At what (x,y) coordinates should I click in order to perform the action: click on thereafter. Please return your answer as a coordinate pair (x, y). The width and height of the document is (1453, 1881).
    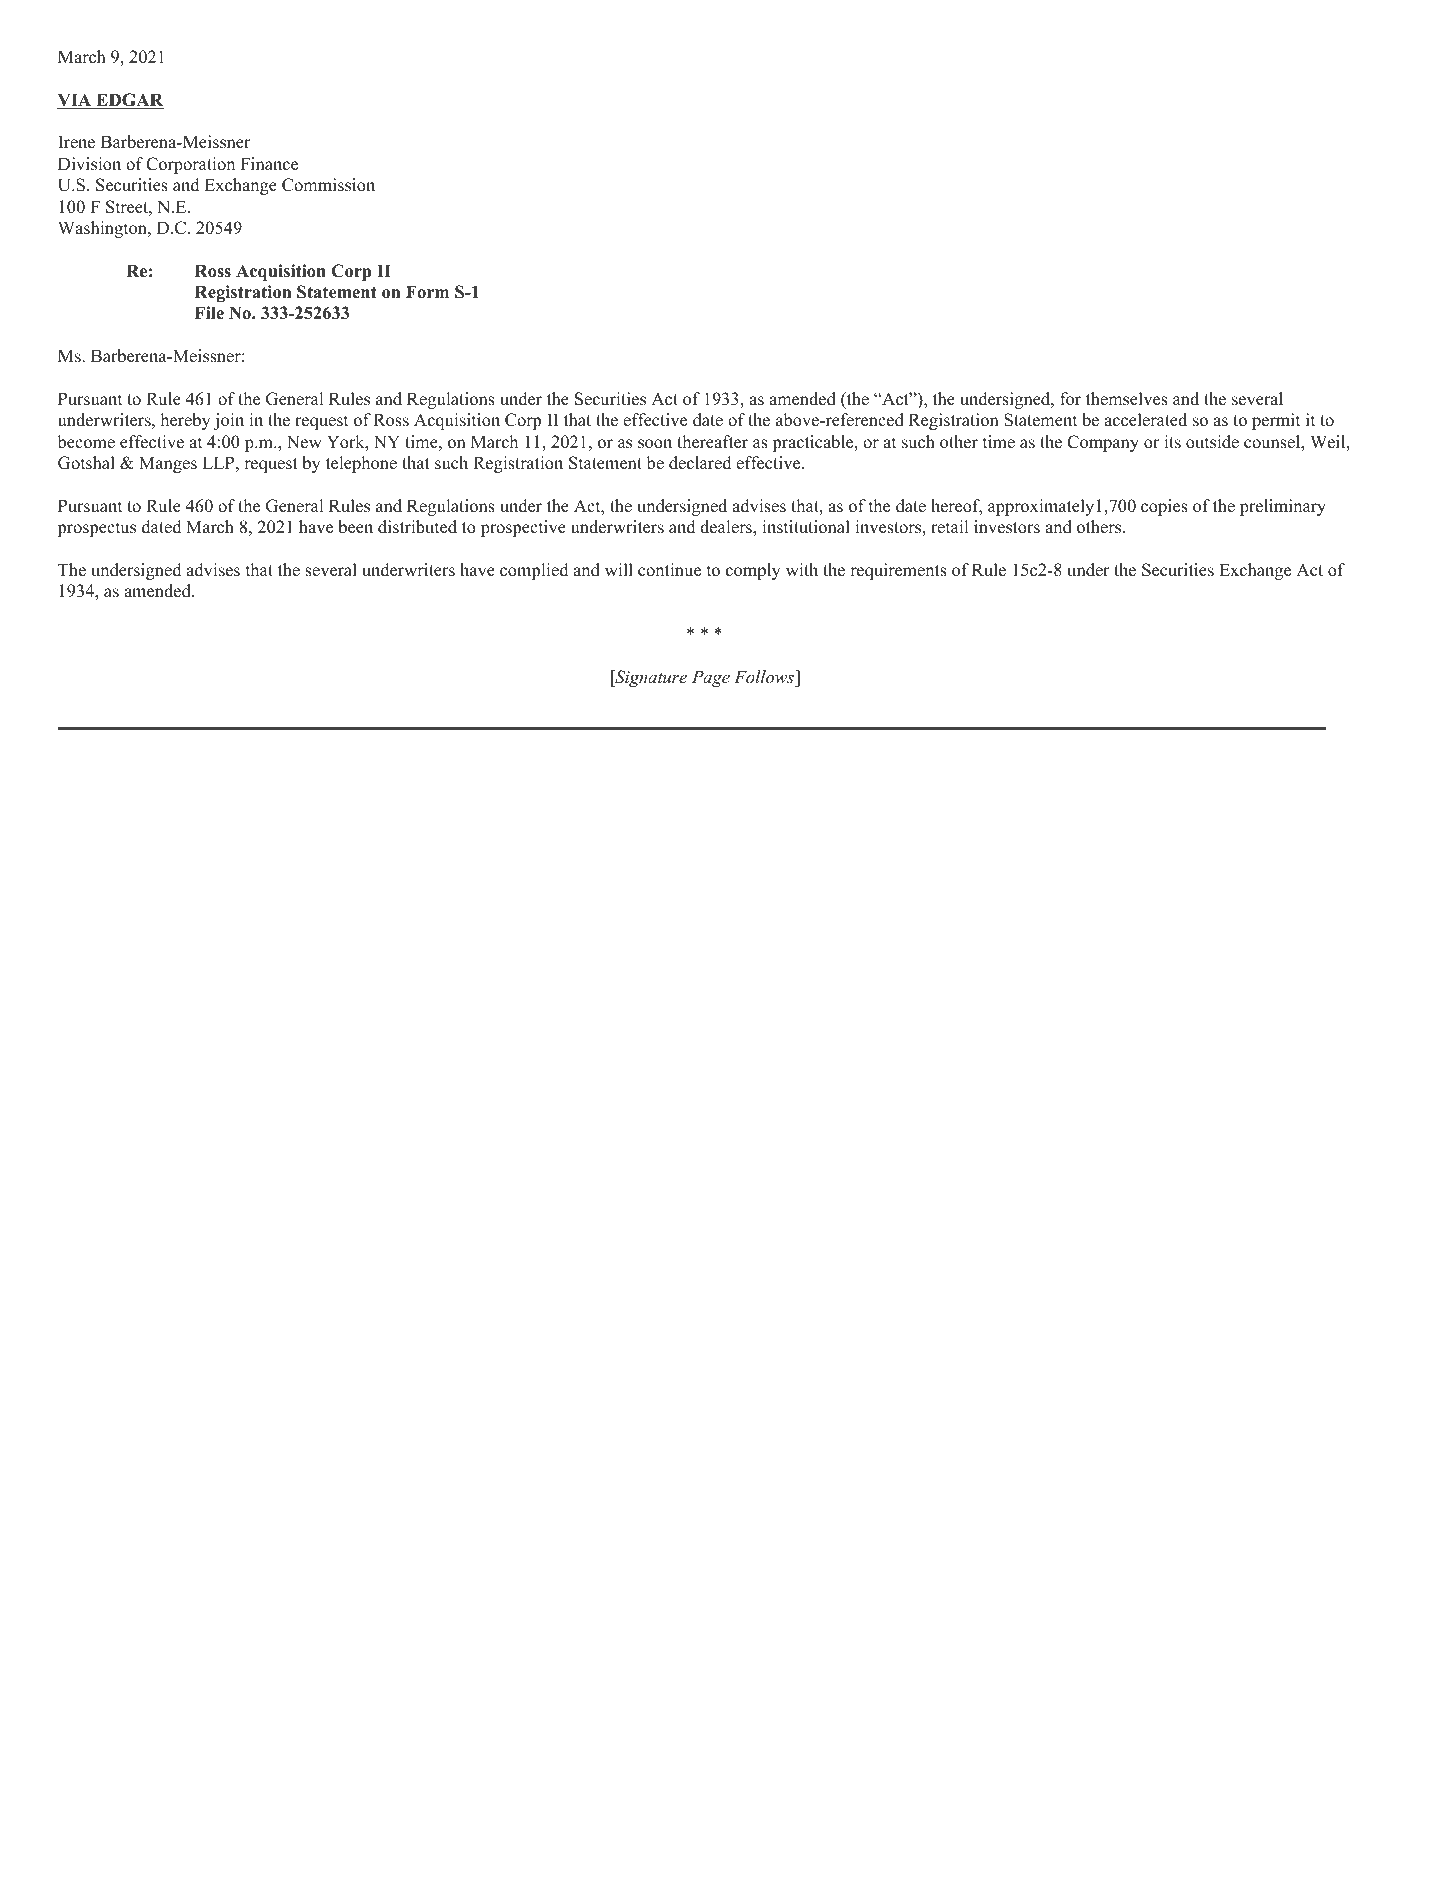
    Looking at the image, I should click on (712, 442).
